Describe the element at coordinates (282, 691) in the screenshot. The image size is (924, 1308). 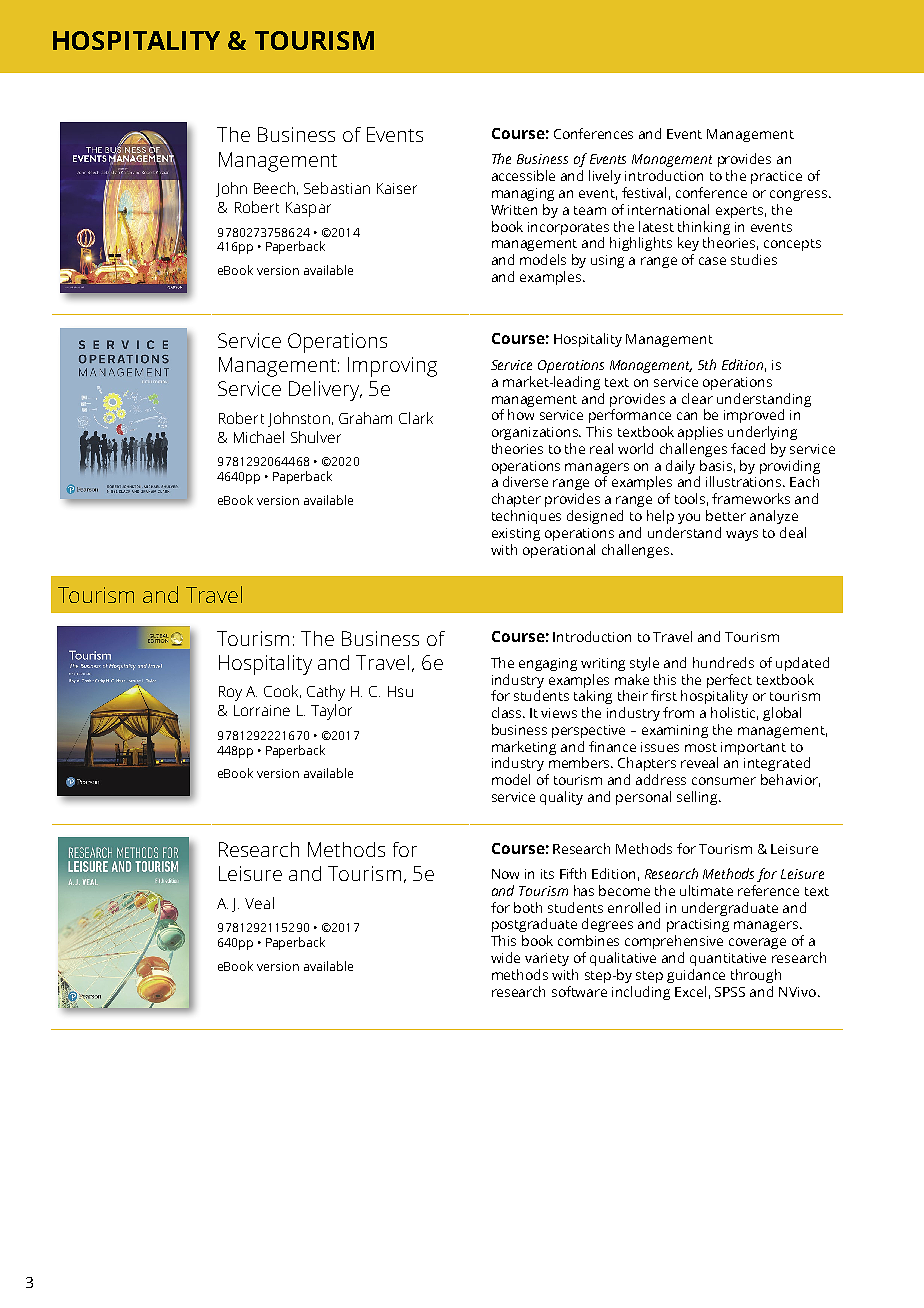
I see `Cook` at that location.
